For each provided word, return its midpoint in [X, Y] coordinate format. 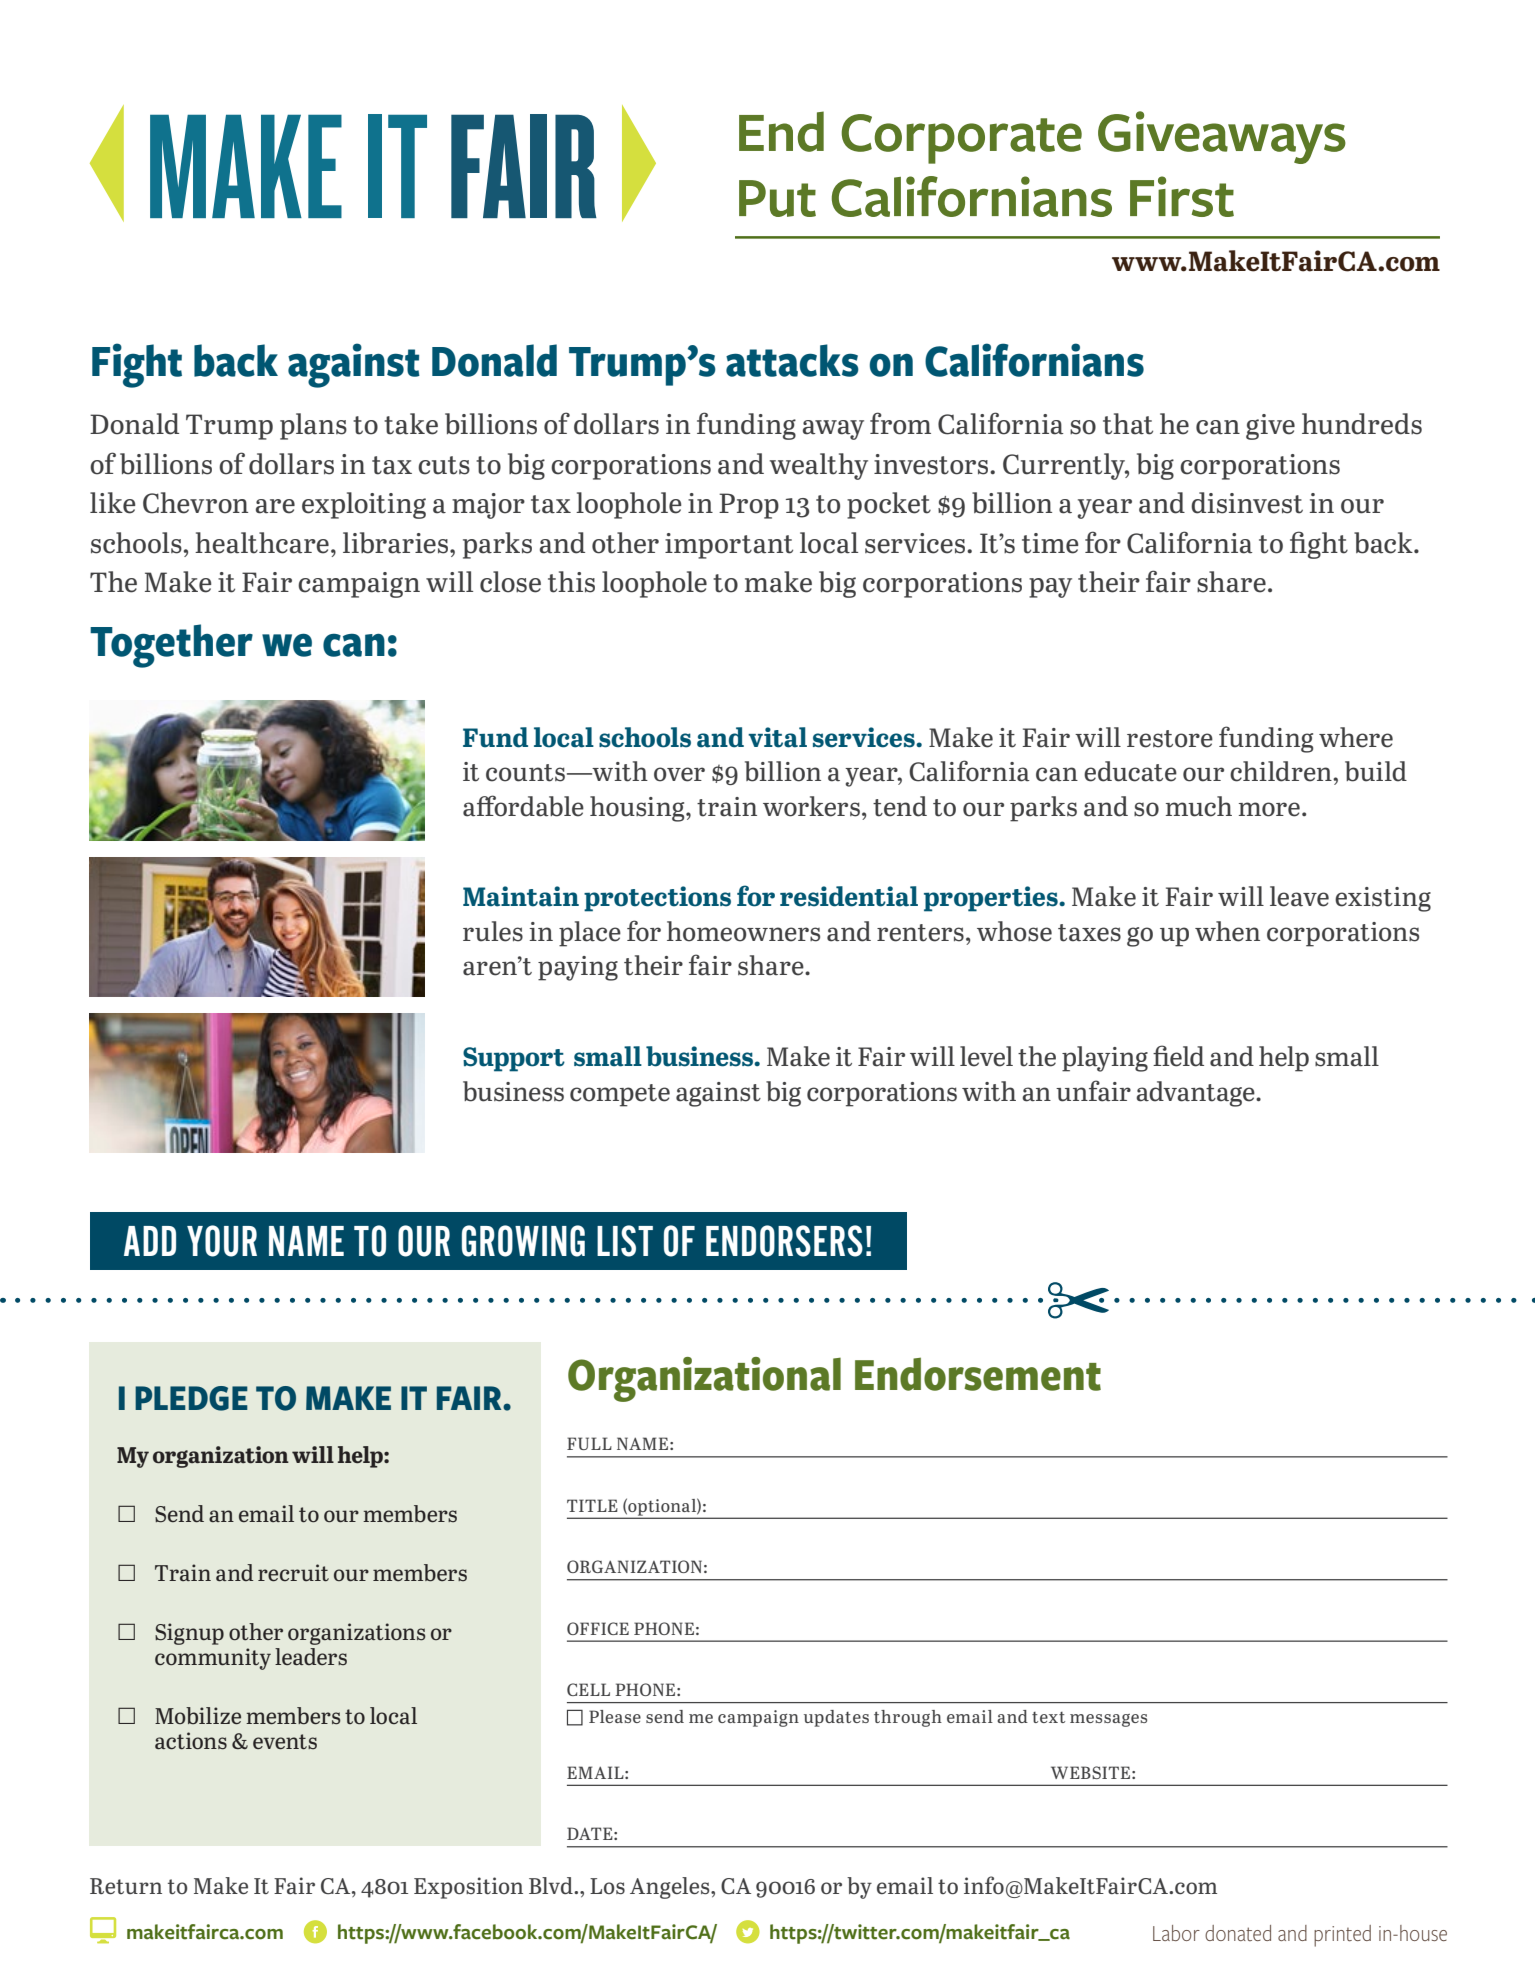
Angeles [671, 1888]
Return [126, 1886]
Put [777, 198]
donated [1238, 1933]
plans [313, 426]
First [1182, 196]
